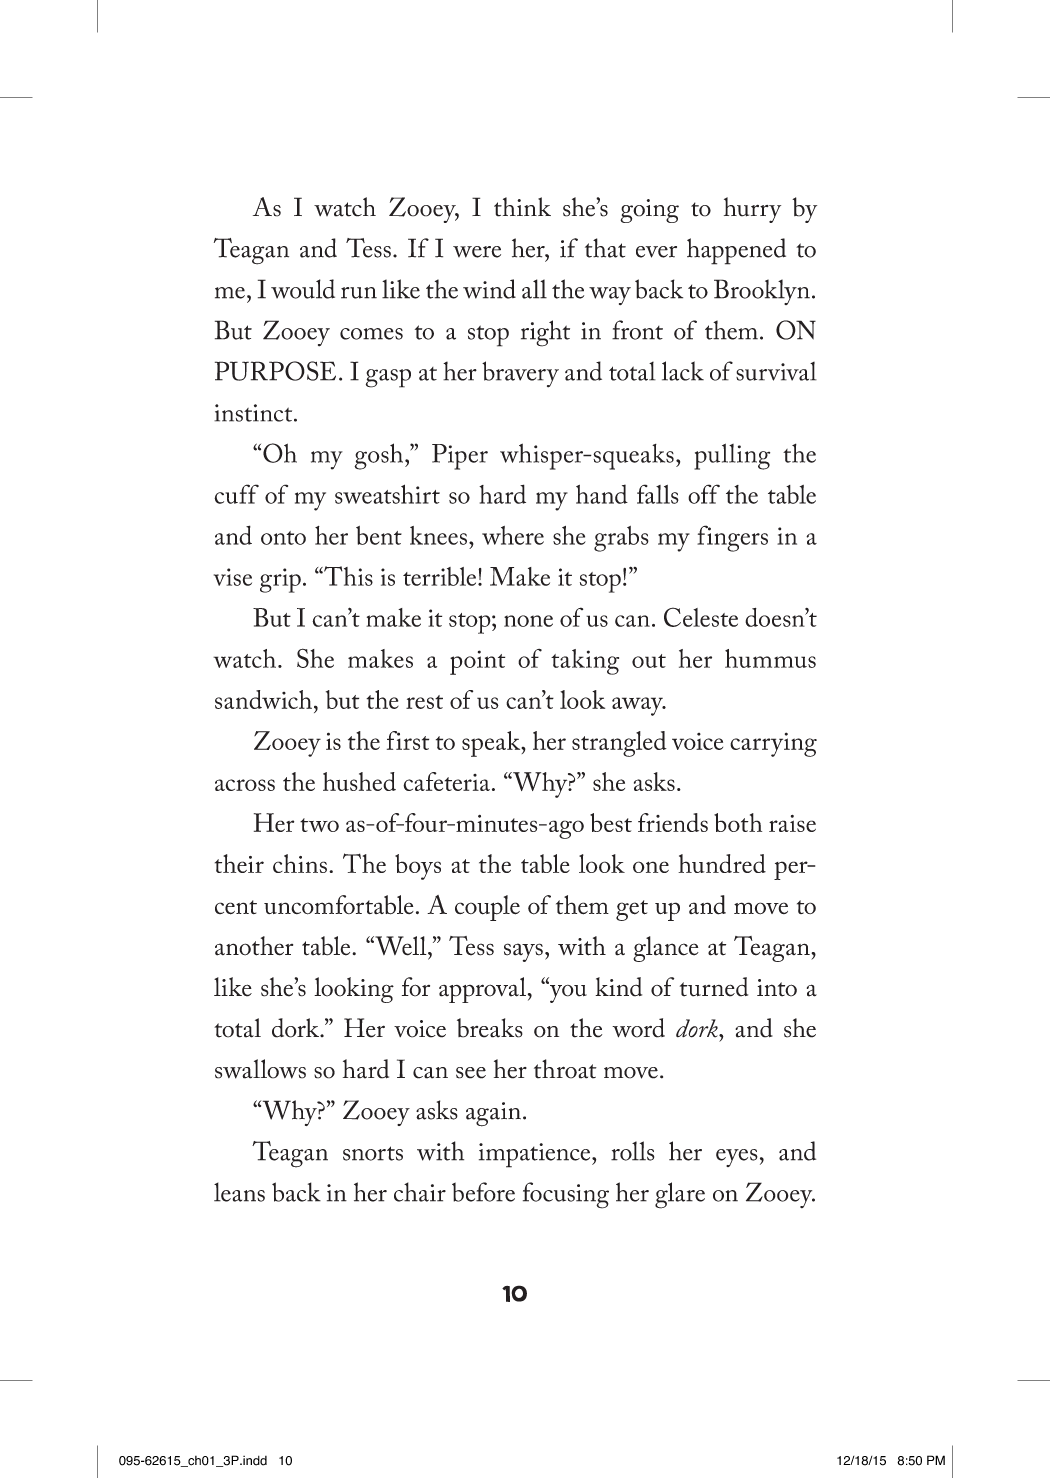 The height and width of the screenshot is (1478, 1050). I want to click on grip, so click(280, 580).
